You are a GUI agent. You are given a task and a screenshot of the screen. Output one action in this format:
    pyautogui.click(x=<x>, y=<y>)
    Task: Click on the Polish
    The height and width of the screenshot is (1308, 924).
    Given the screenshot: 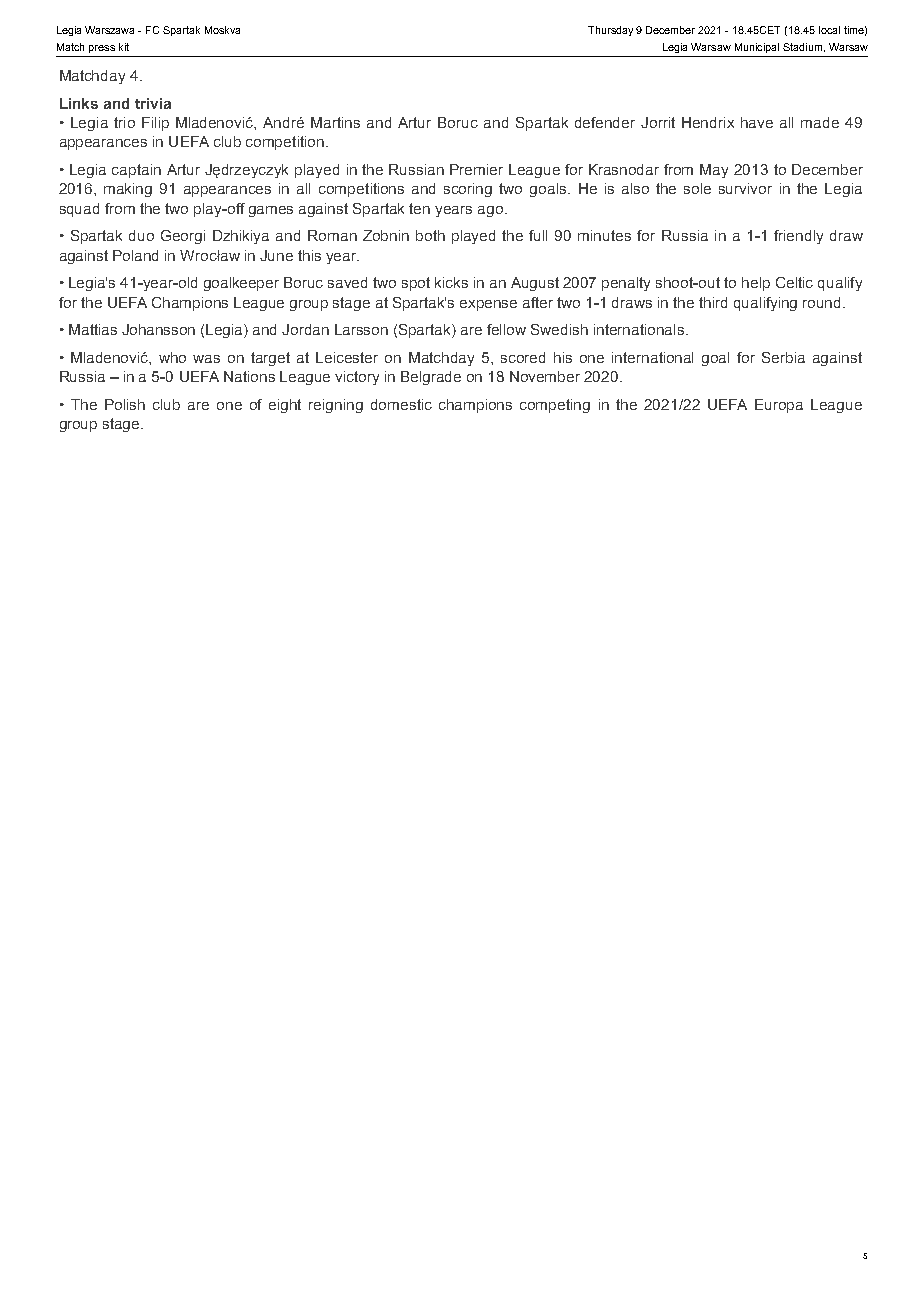 What is the action you would take?
    pyautogui.click(x=125, y=404)
